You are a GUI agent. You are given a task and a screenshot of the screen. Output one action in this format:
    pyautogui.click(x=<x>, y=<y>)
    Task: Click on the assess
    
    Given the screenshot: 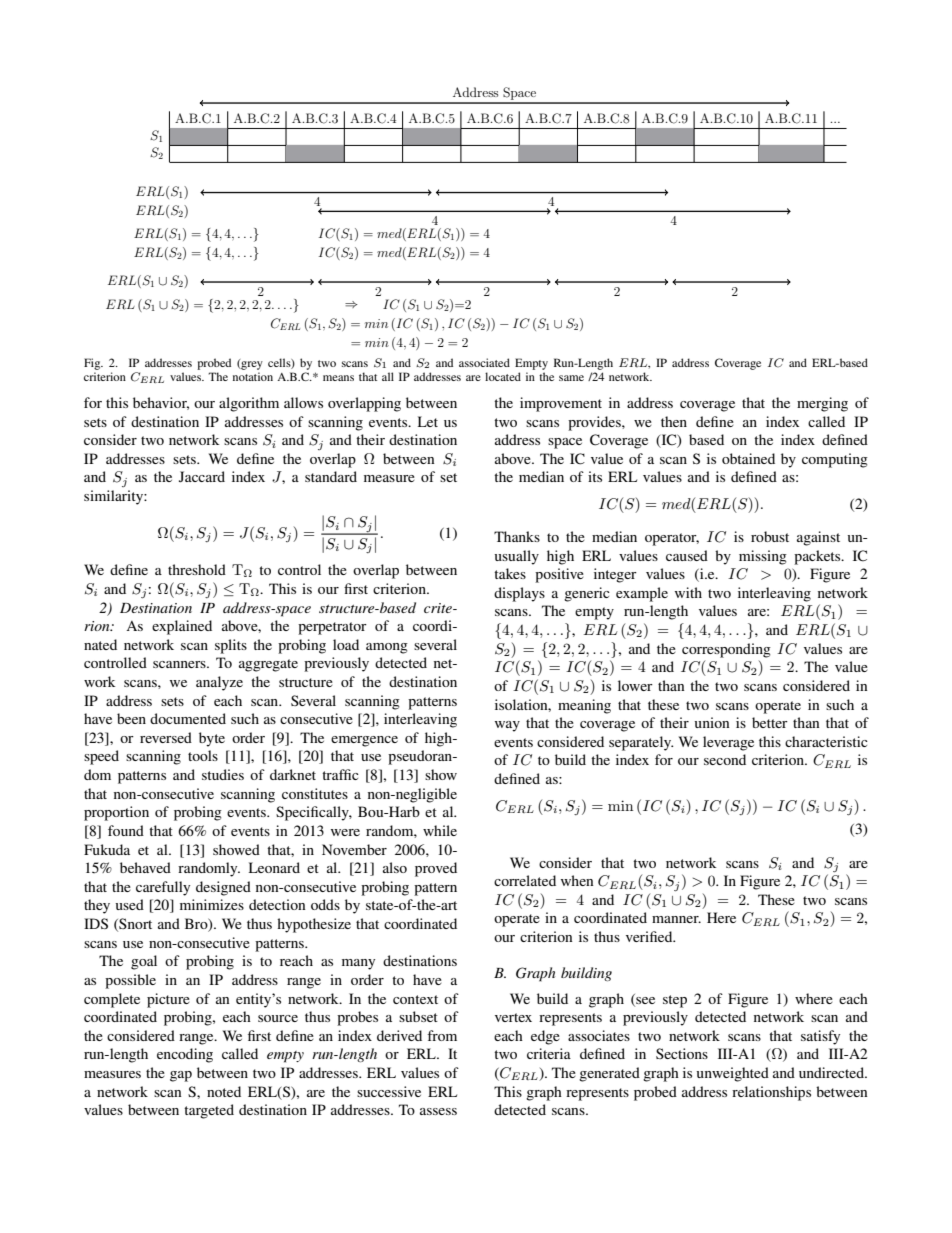 What is the action you would take?
    pyautogui.click(x=438, y=1111)
